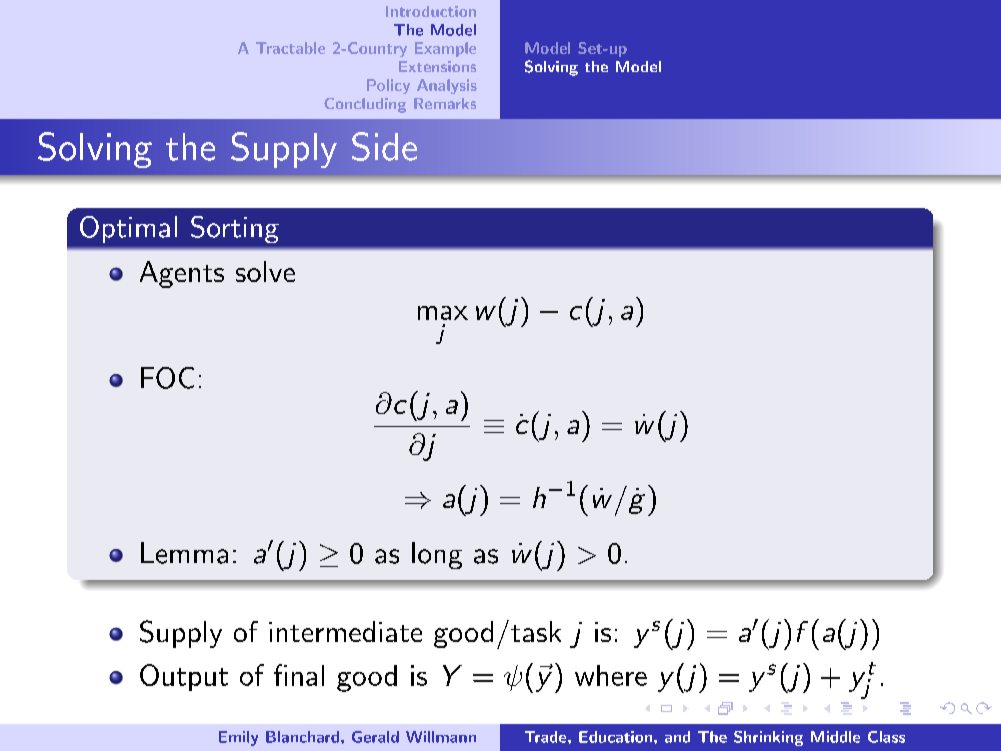 The image size is (1001, 751). I want to click on Extensions, so click(437, 66).
